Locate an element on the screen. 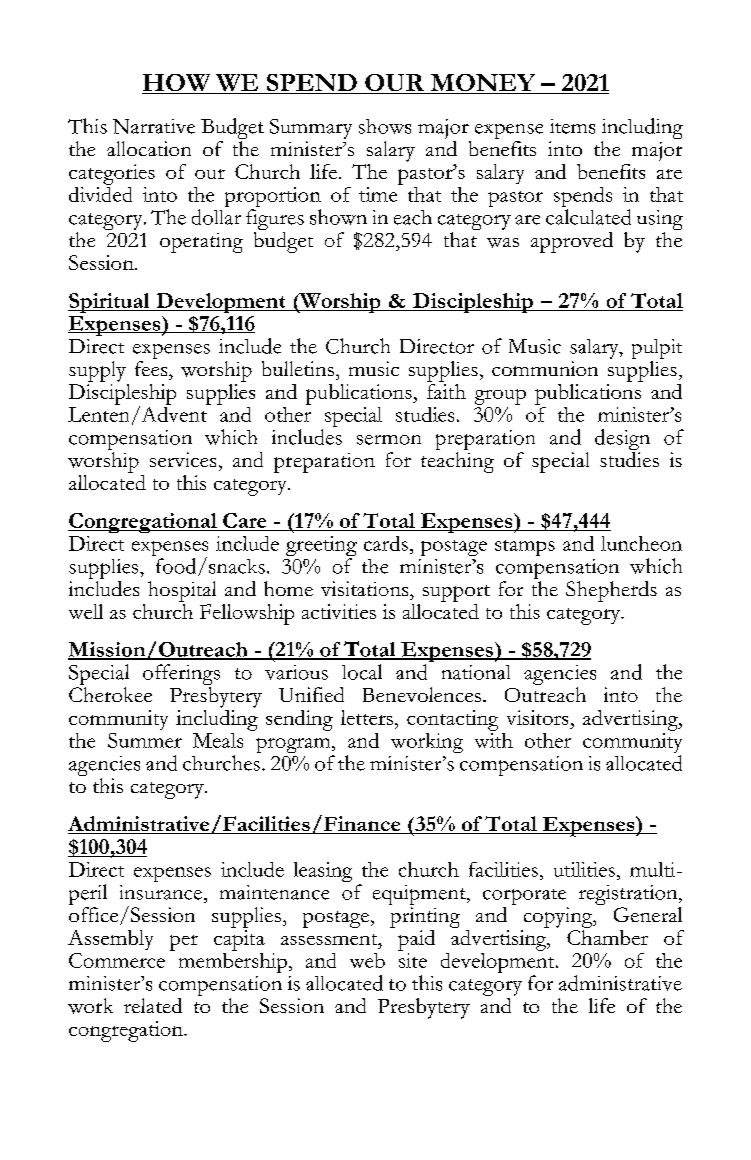  items is located at coordinates (572, 126).
